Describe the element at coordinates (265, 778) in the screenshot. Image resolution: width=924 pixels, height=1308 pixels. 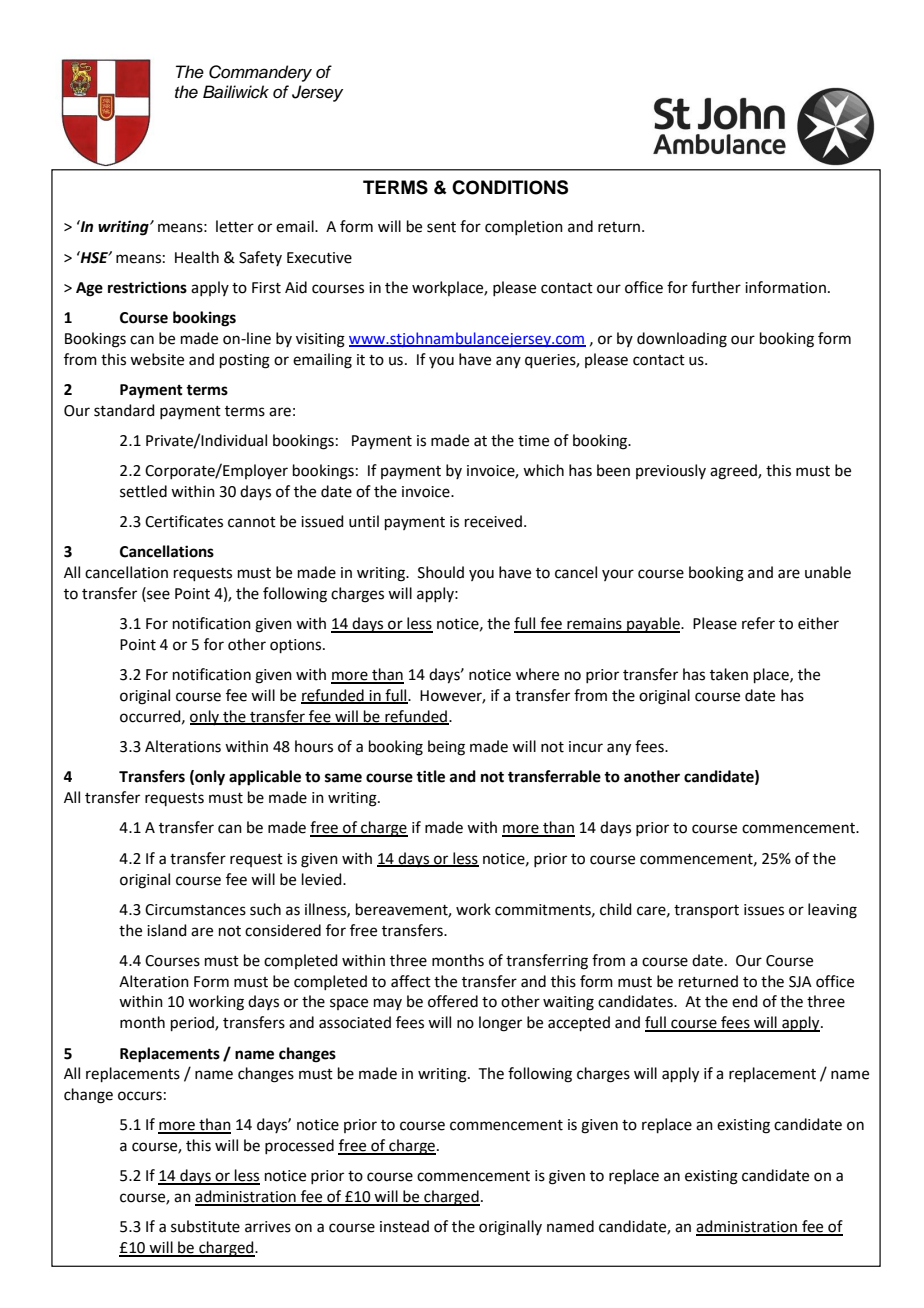
I see `applicable` at that location.
